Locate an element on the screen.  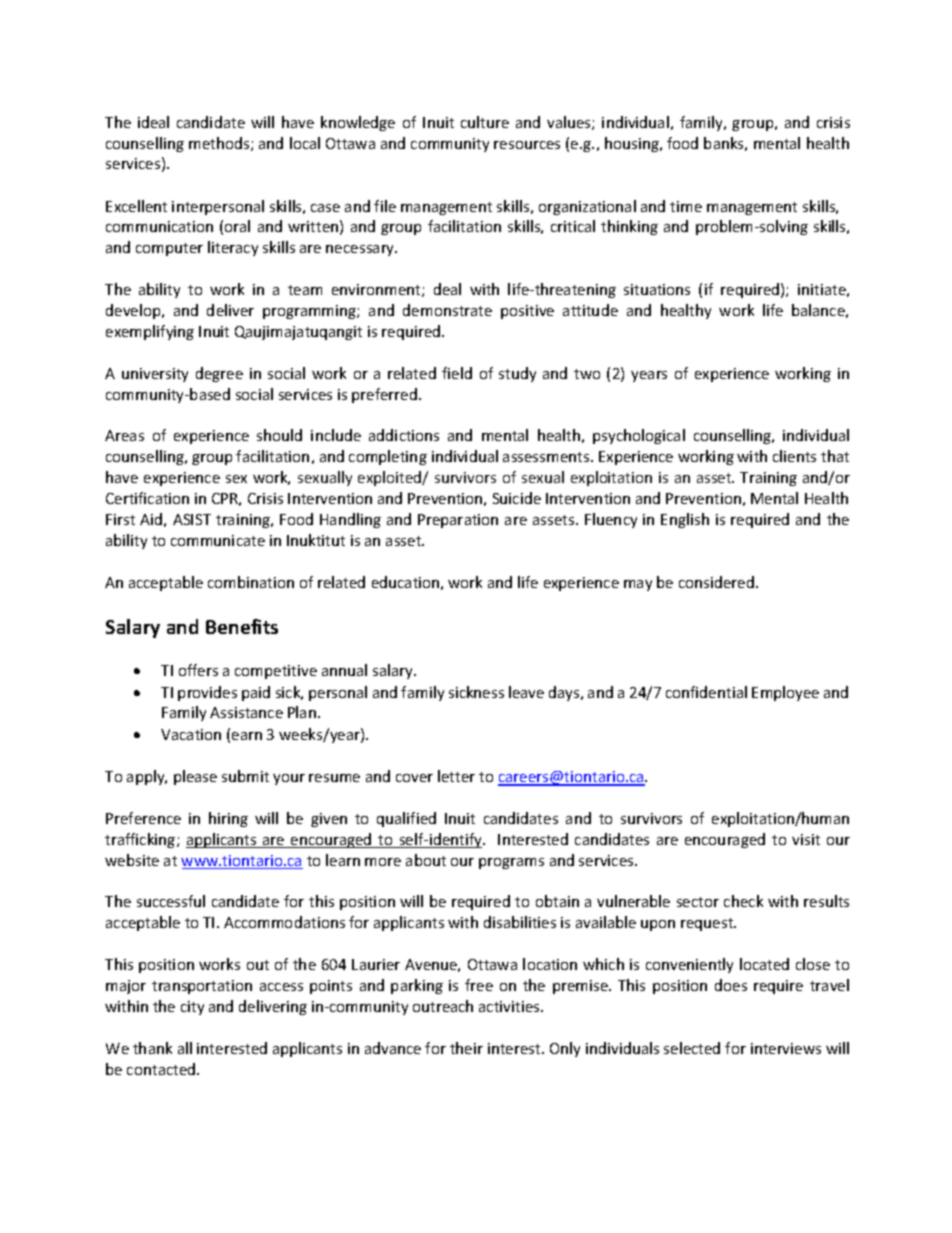
their is located at coordinates (466, 1048).
